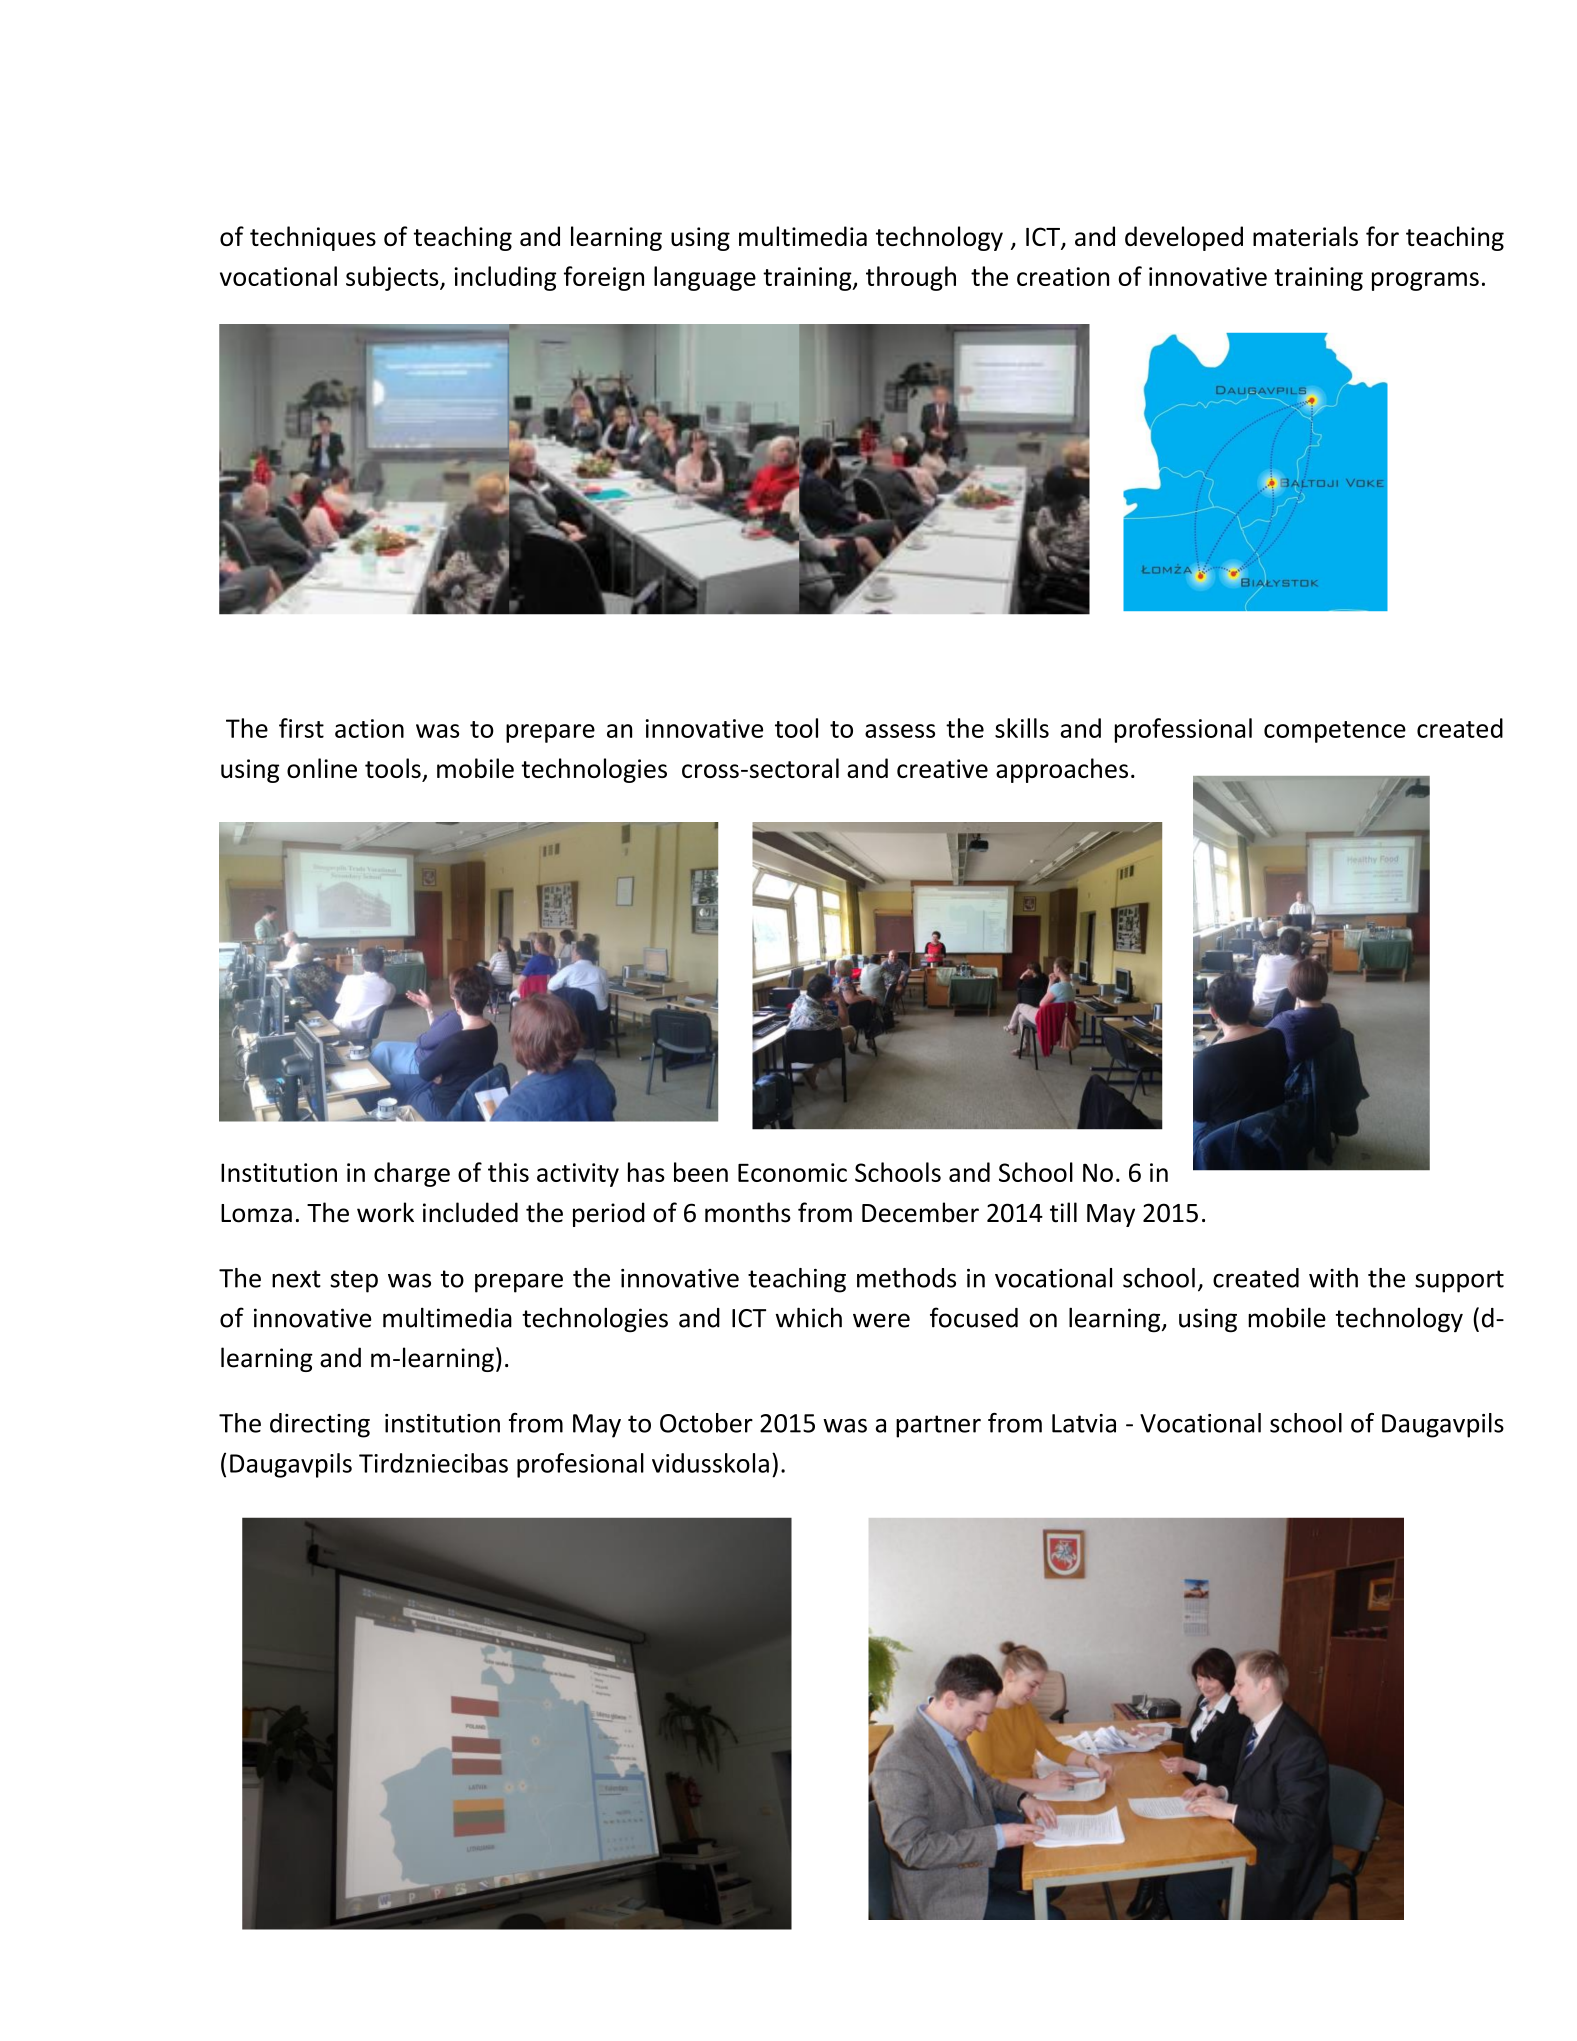  What do you see at coordinates (320, 1425) in the image?
I see `directing` at bounding box center [320, 1425].
